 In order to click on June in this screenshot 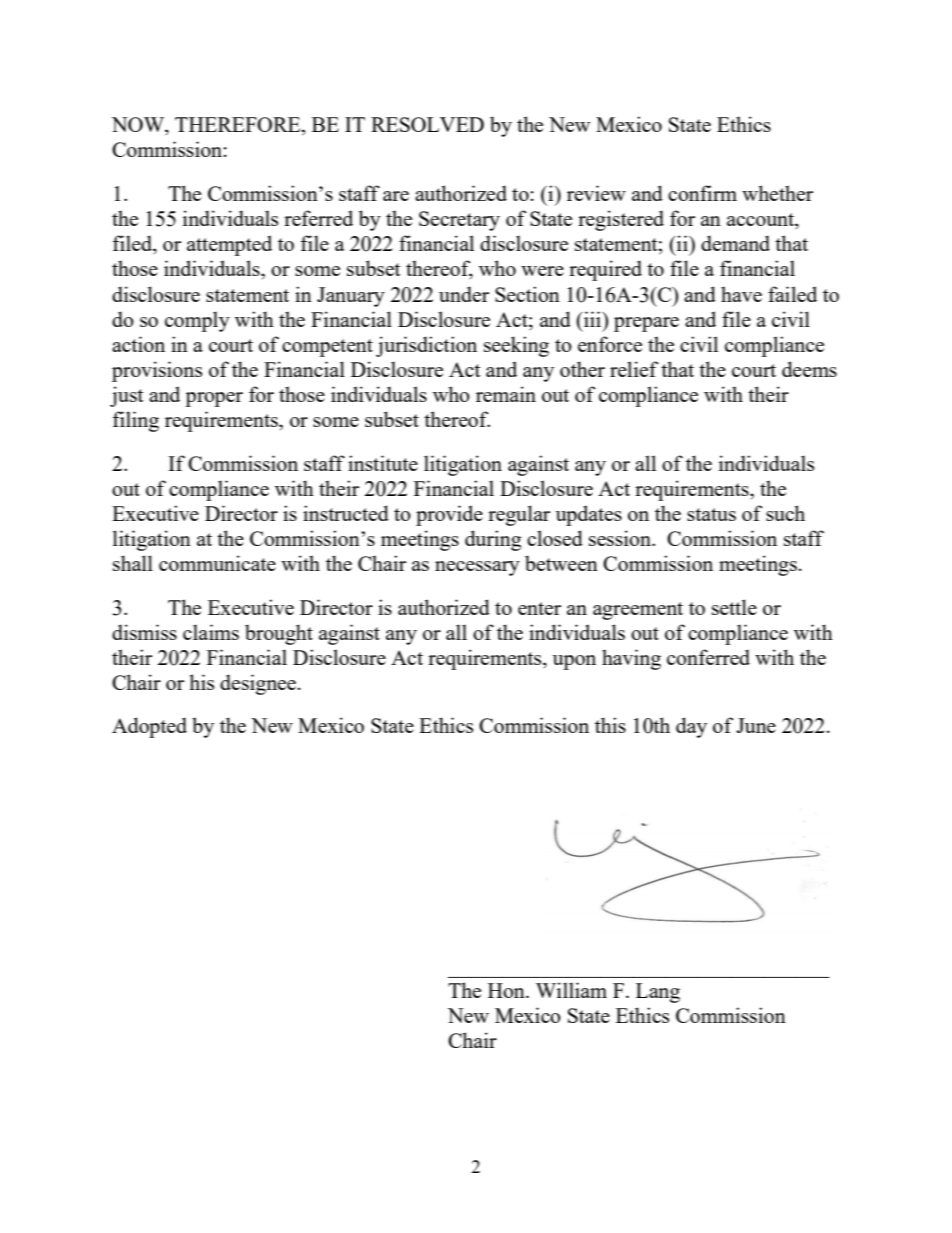, I will do `click(756, 725)`.
